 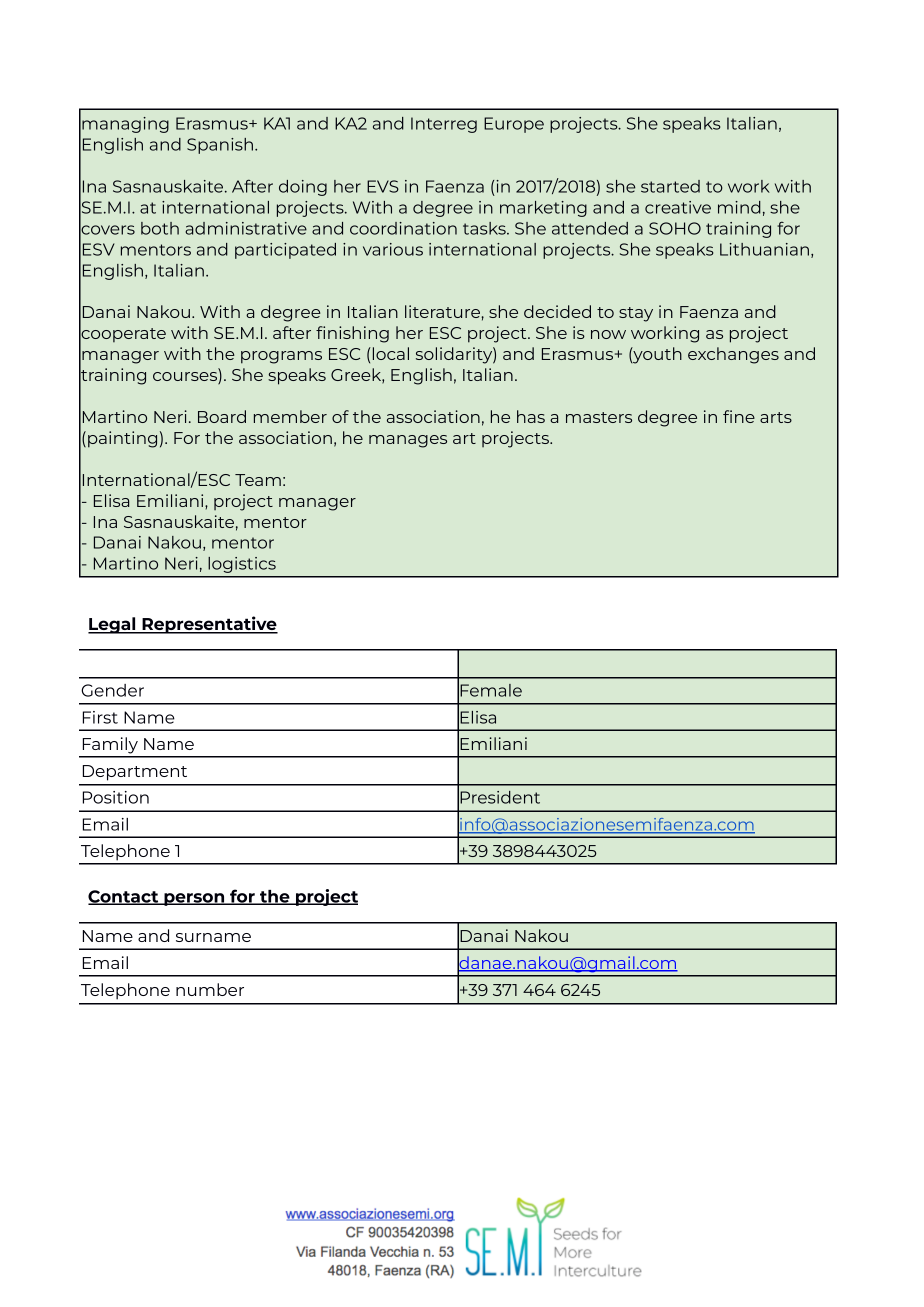 I want to click on person, so click(x=194, y=899).
